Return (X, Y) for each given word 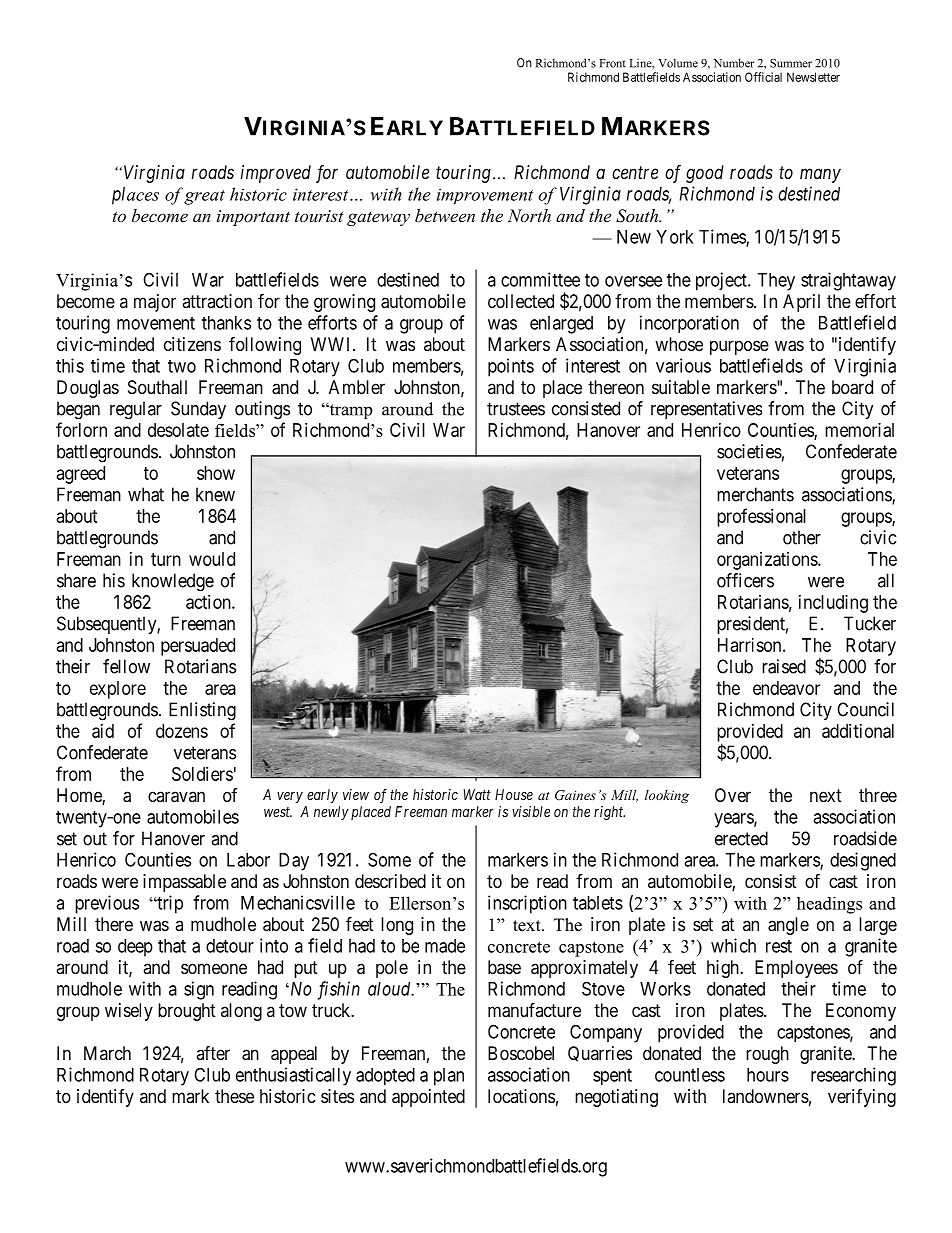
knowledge (173, 582)
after (213, 1053)
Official (763, 77)
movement (156, 323)
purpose (739, 347)
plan (449, 1077)
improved (276, 174)
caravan (176, 797)
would (212, 559)
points (511, 367)
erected (741, 838)
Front (613, 63)
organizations (768, 561)
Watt (477, 794)
